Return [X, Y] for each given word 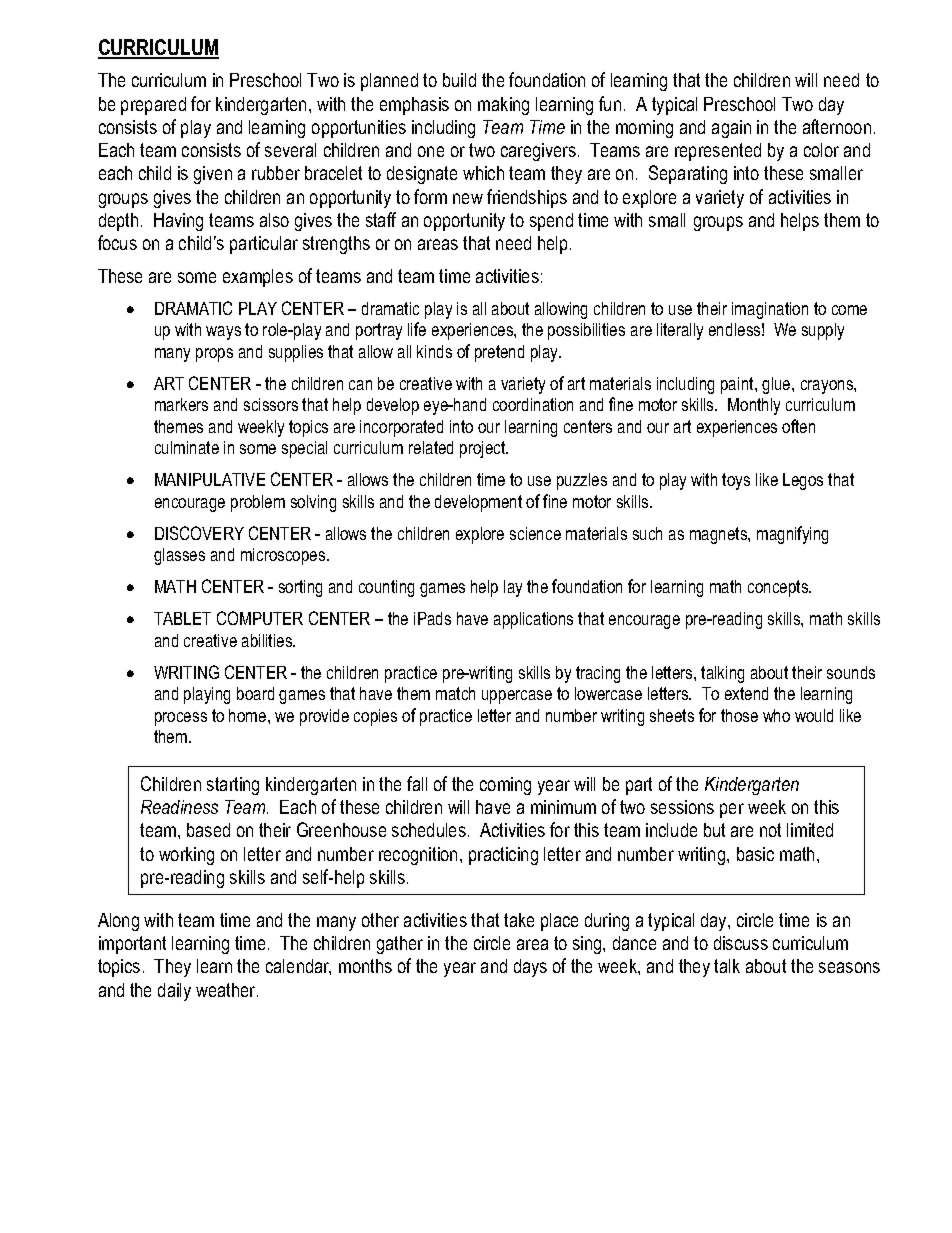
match [455, 693]
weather [227, 990]
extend [746, 693]
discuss [741, 943]
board [255, 693]
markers [181, 404]
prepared [153, 106]
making [503, 106]
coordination [533, 404]
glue [777, 385]
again [731, 129]
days [530, 968]
